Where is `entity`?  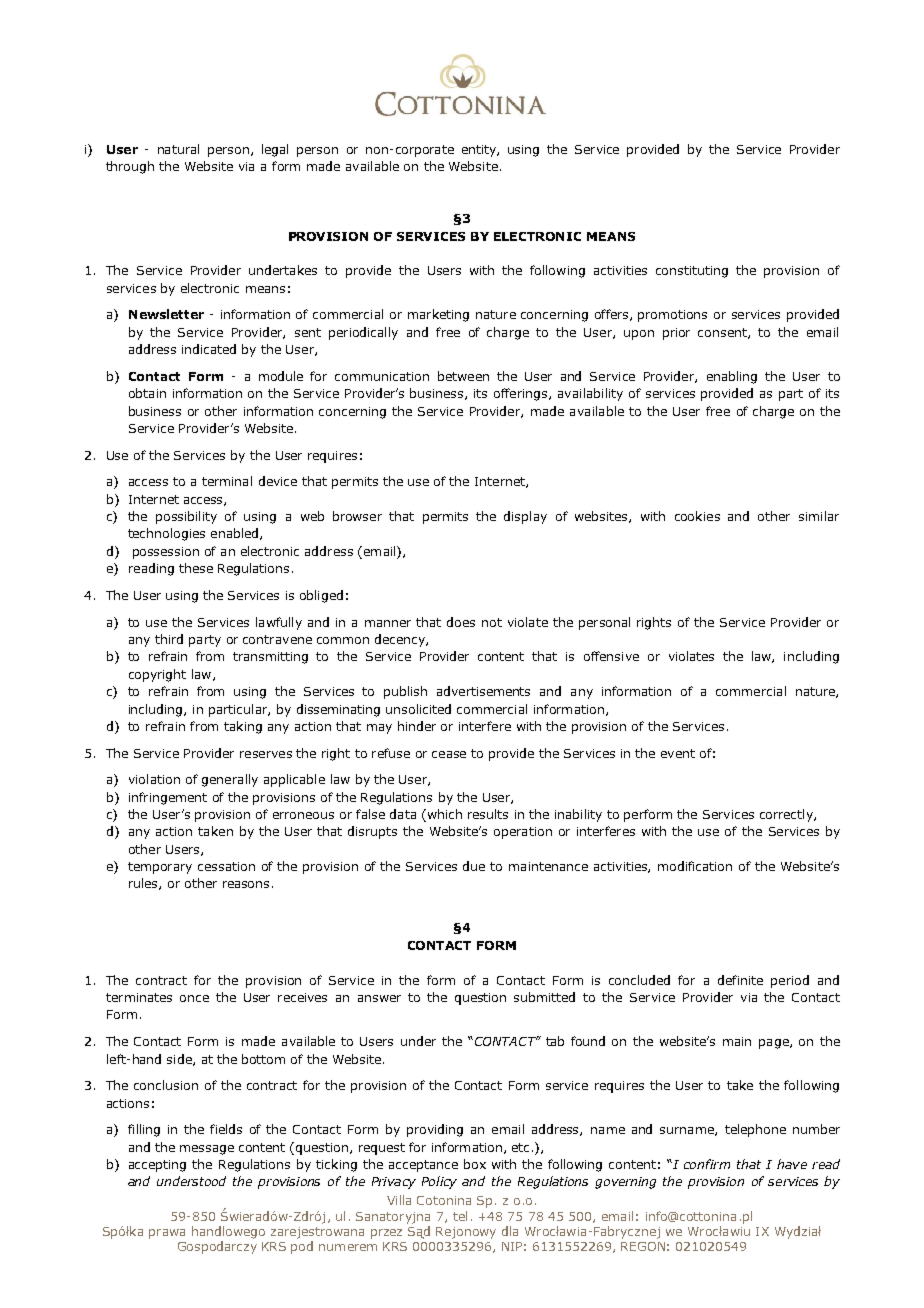
entity is located at coordinates (480, 151).
